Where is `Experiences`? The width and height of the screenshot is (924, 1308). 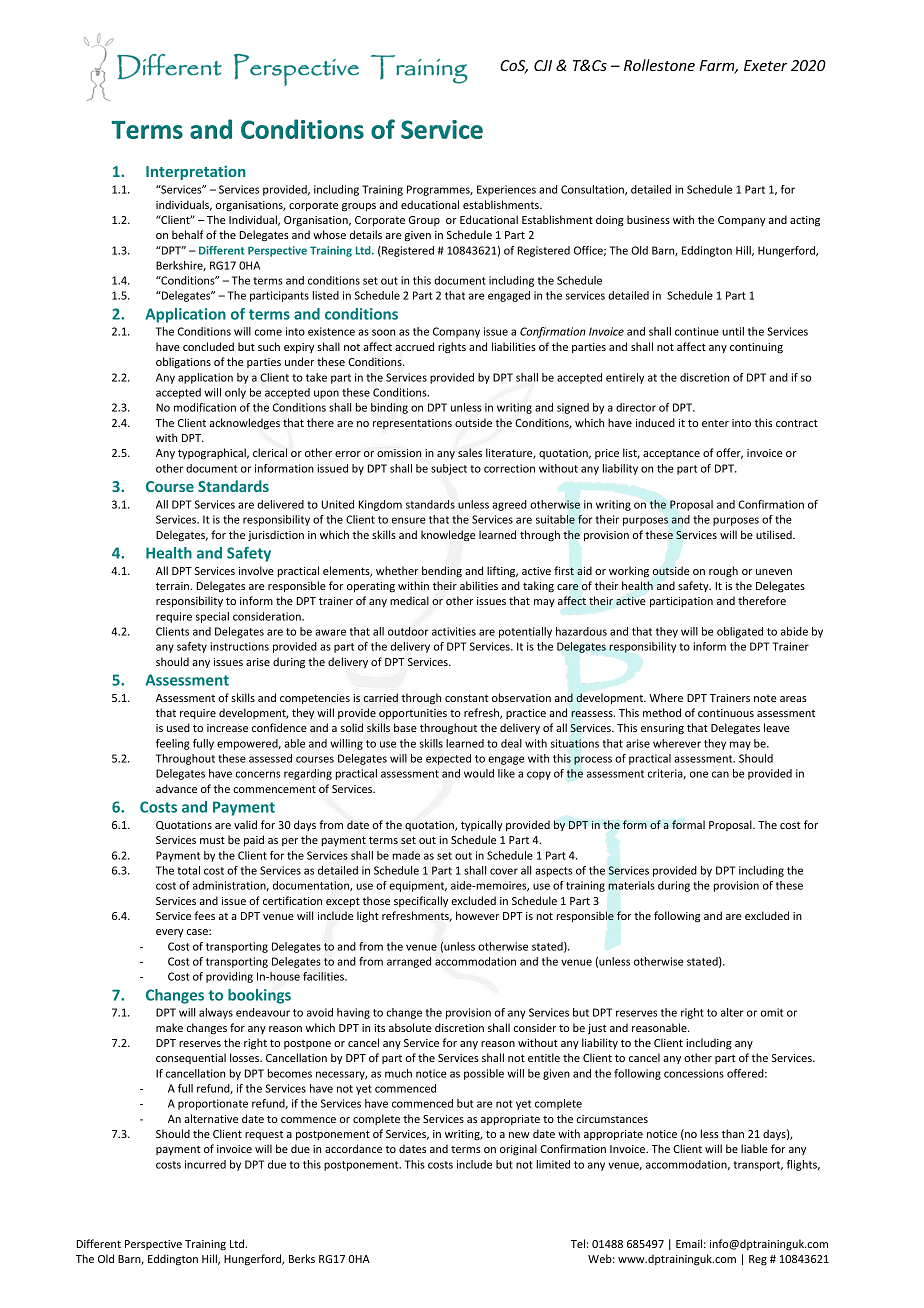 Experiences is located at coordinates (506, 190).
